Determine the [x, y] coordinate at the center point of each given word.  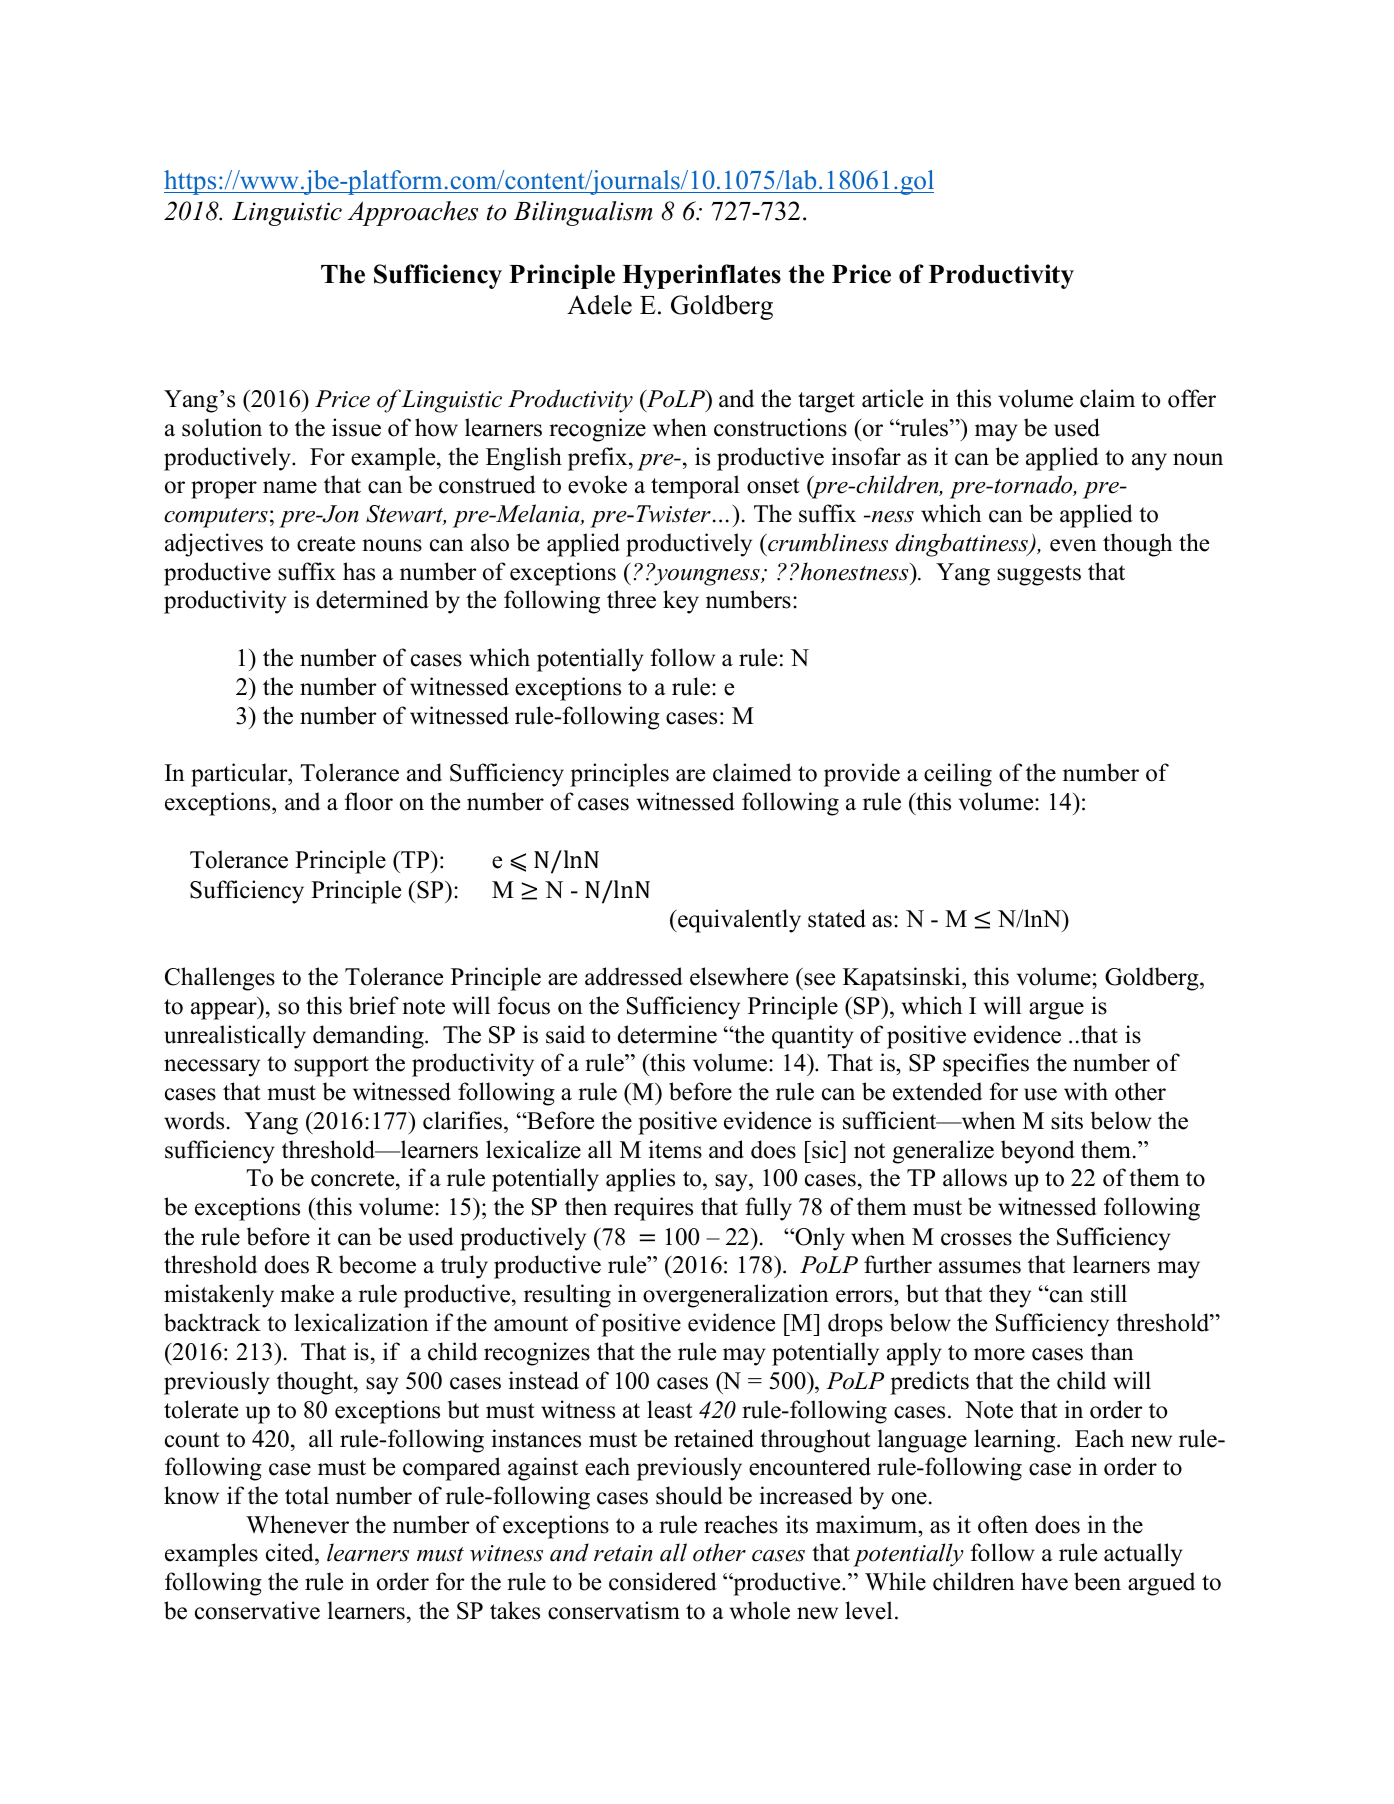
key [681, 602]
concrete [354, 1180]
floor [369, 801]
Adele [599, 305]
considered [663, 1581]
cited [291, 1554]
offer [1192, 398]
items [675, 1149]
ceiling [958, 775]
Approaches [412, 213]
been [1097, 1581]
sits [1067, 1120]
